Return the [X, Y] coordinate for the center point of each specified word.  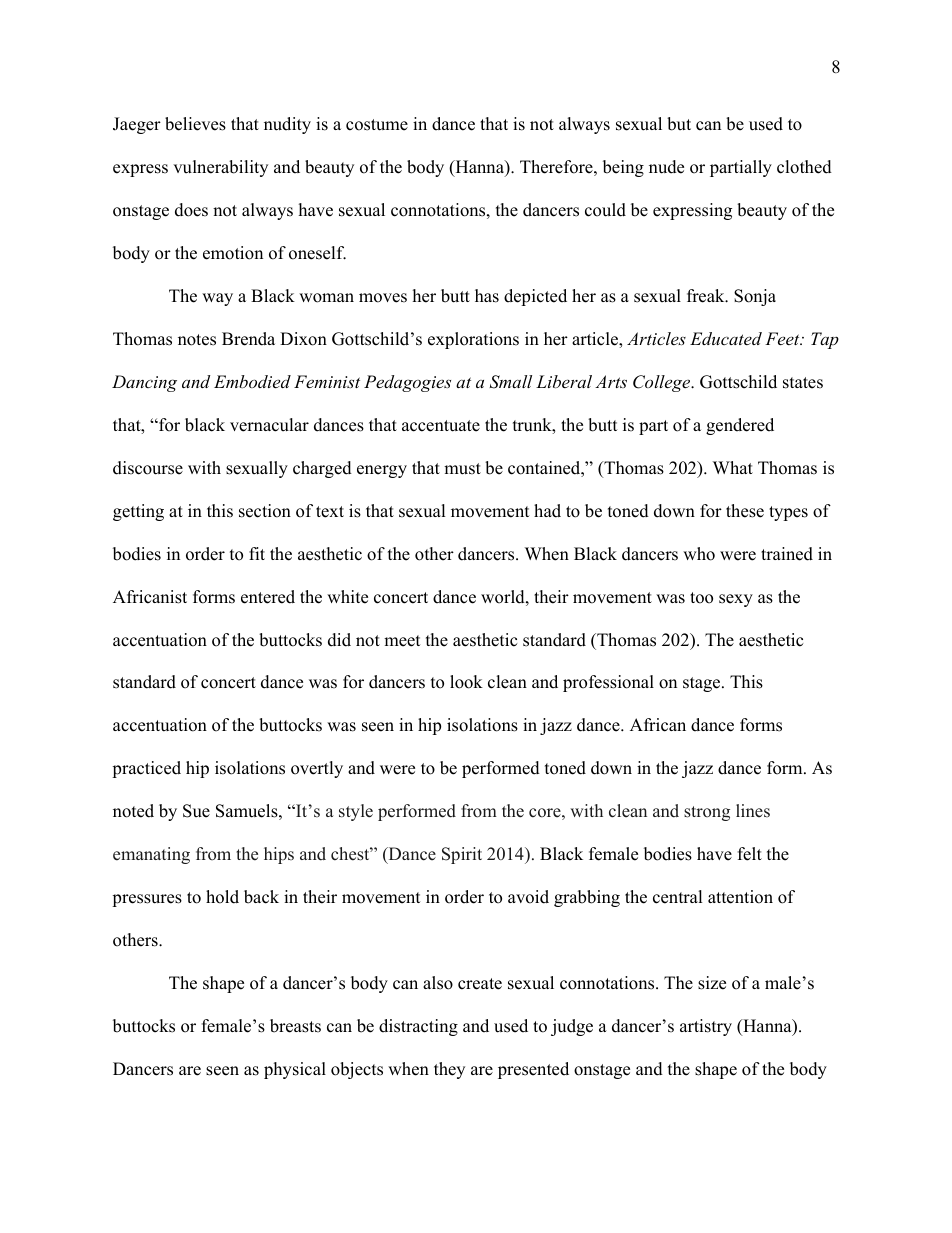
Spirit [462, 855]
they [449, 1070]
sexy [736, 600]
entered [268, 597]
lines [753, 811]
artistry [706, 1027]
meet [402, 641]
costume [377, 125]
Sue [196, 811]
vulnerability [220, 168]
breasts [295, 1026]
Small [510, 382]
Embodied [252, 381]
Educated [726, 338]
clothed [804, 167]
